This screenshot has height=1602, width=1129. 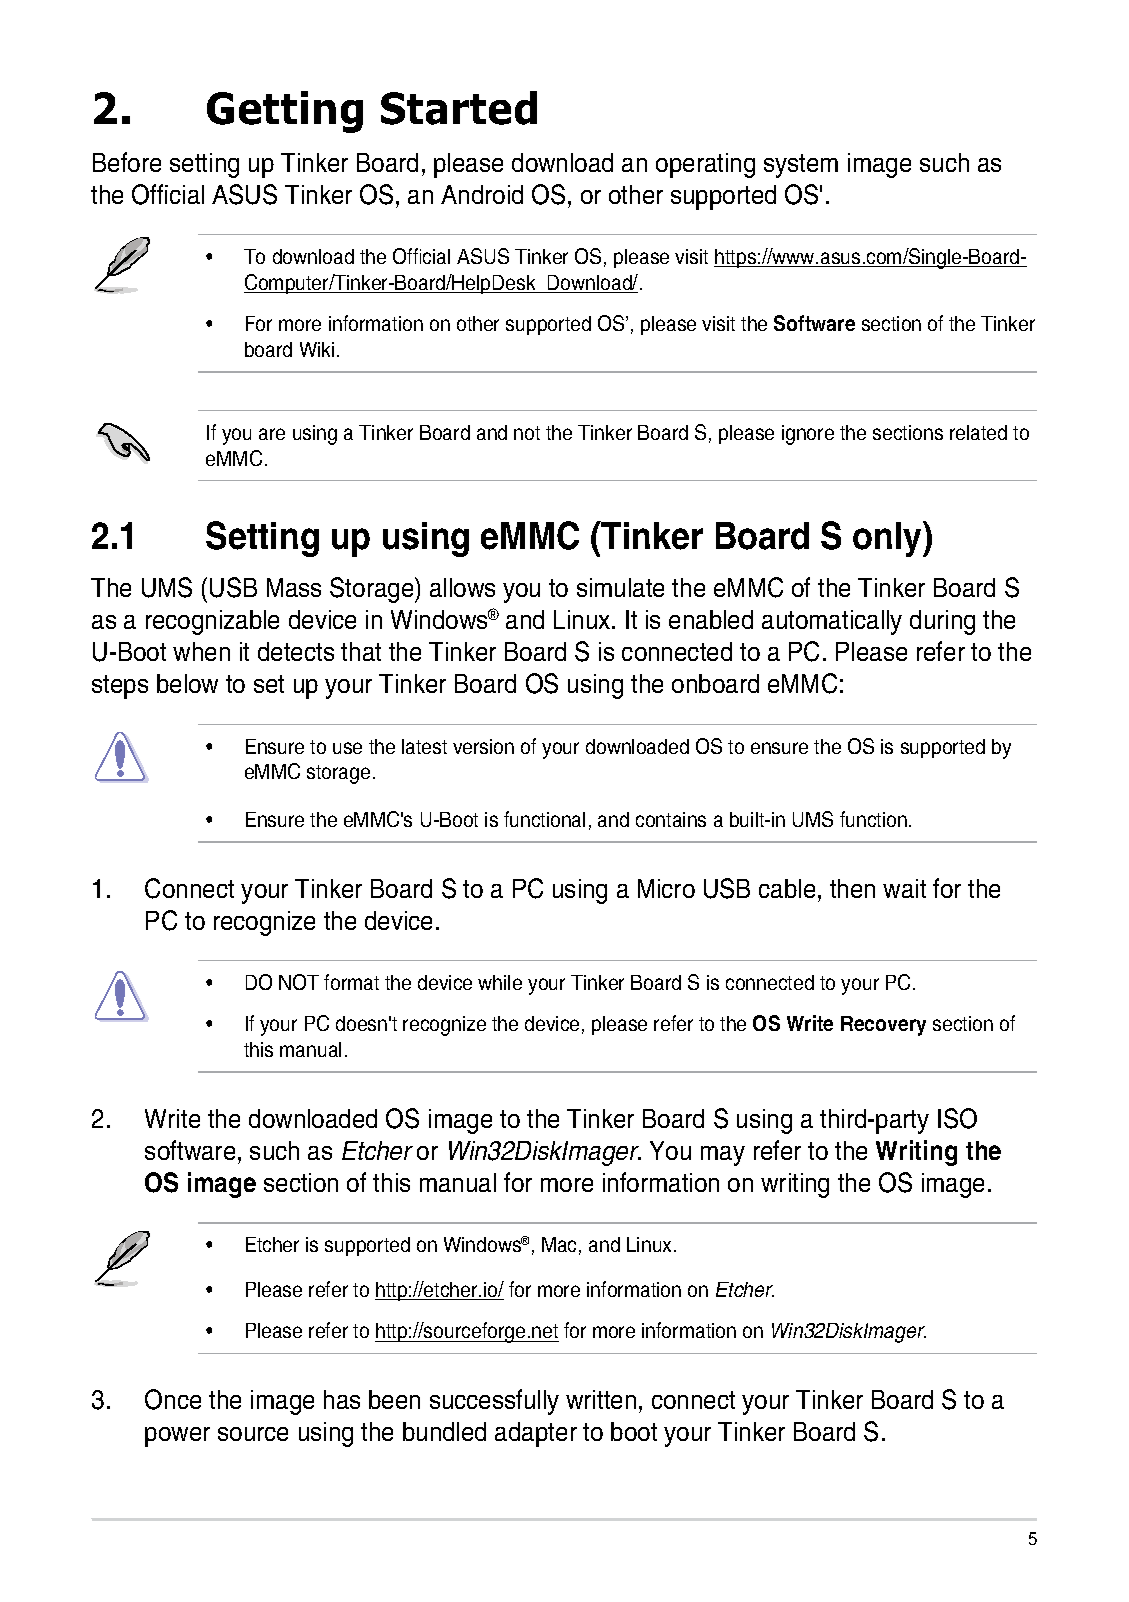 What do you see at coordinates (482, 194) in the screenshot?
I see `Android` at bounding box center [482, 194].
